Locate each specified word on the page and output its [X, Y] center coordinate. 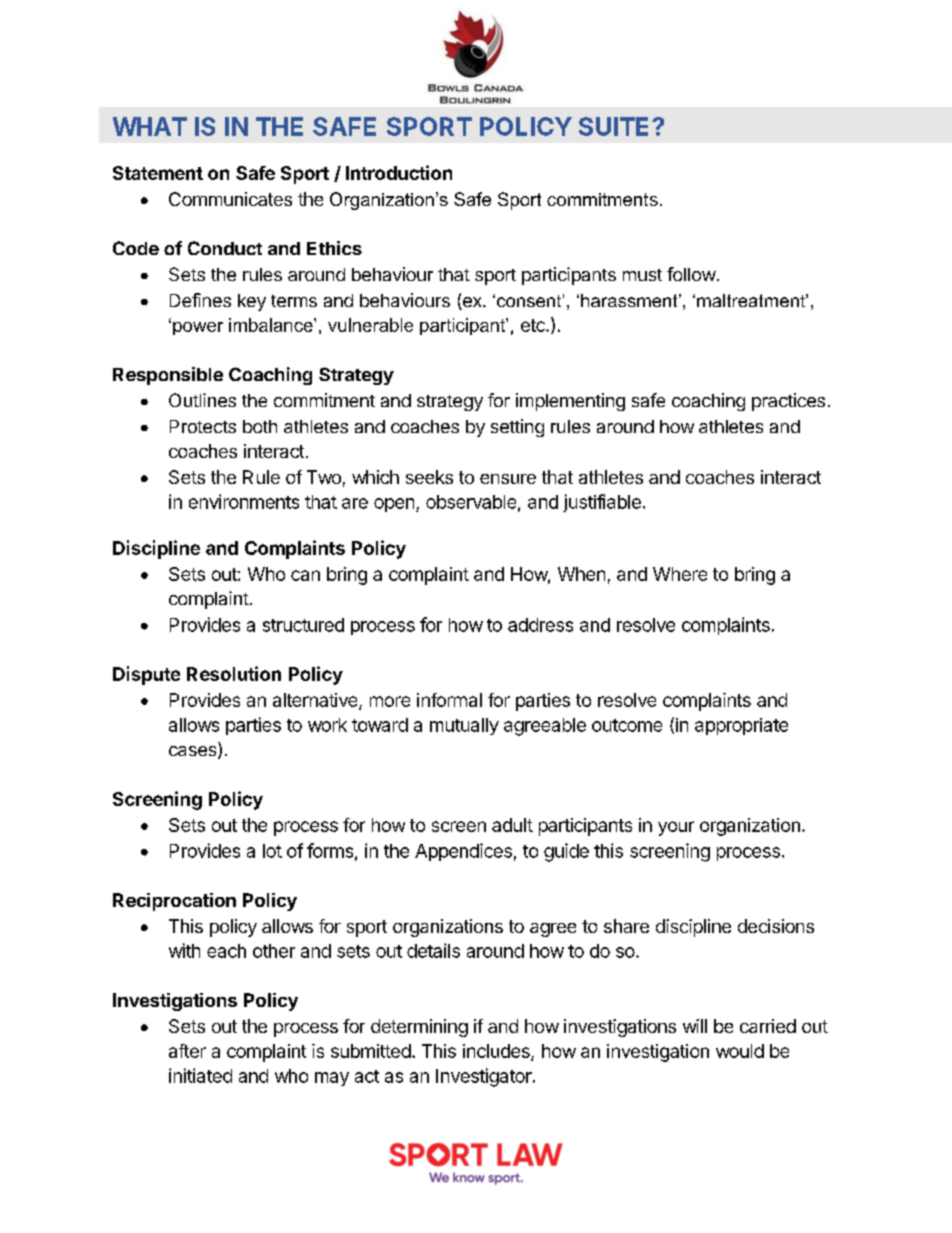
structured [303, 625]
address [540, 625]
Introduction [399, 172]
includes [497, 1052]
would [740, 1051]
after [187, 1051]
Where [680, 574]
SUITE [616, 126]
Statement [158, 173]
